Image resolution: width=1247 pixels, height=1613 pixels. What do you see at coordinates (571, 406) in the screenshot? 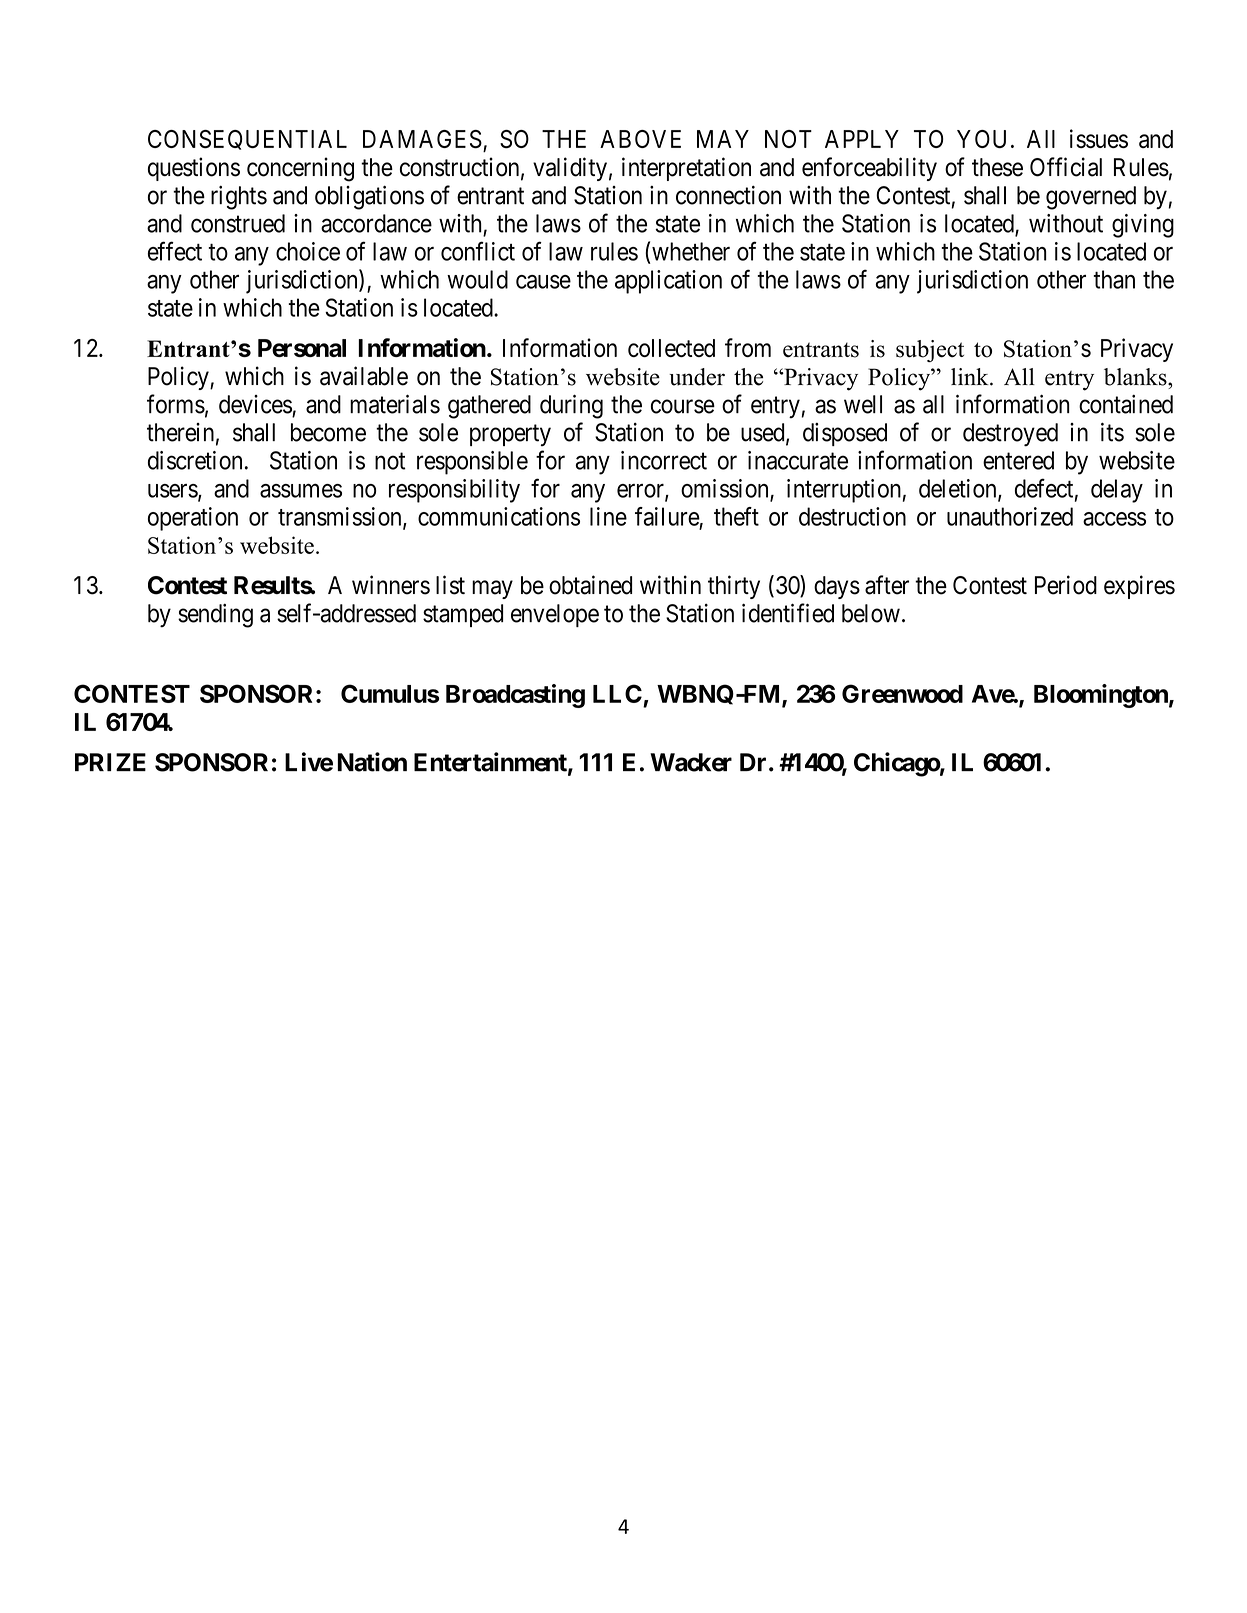
I see `during` at bounding box center [571, 406].
